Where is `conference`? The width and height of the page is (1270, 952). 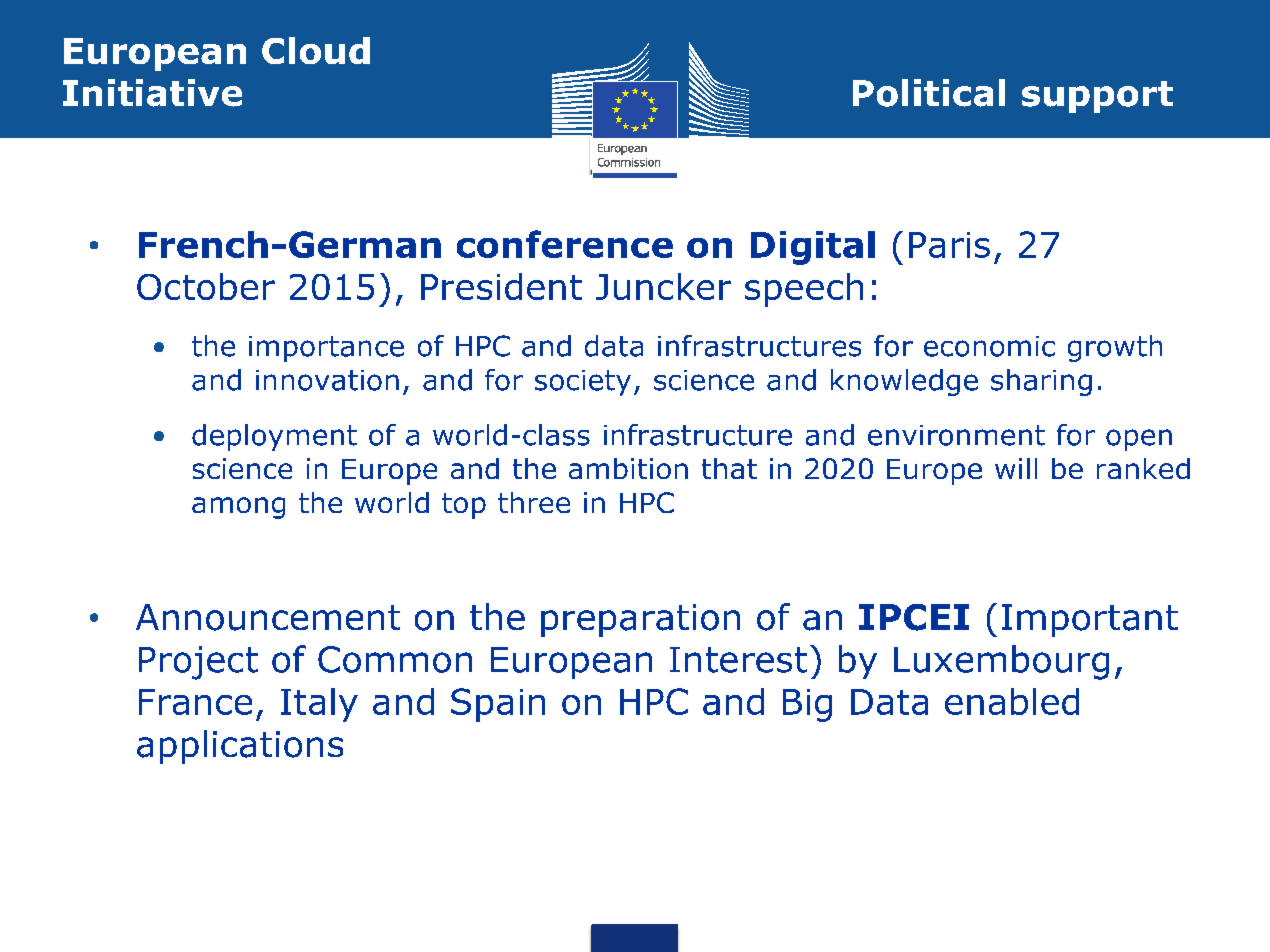 conference is located at coordinates (565, 244).
